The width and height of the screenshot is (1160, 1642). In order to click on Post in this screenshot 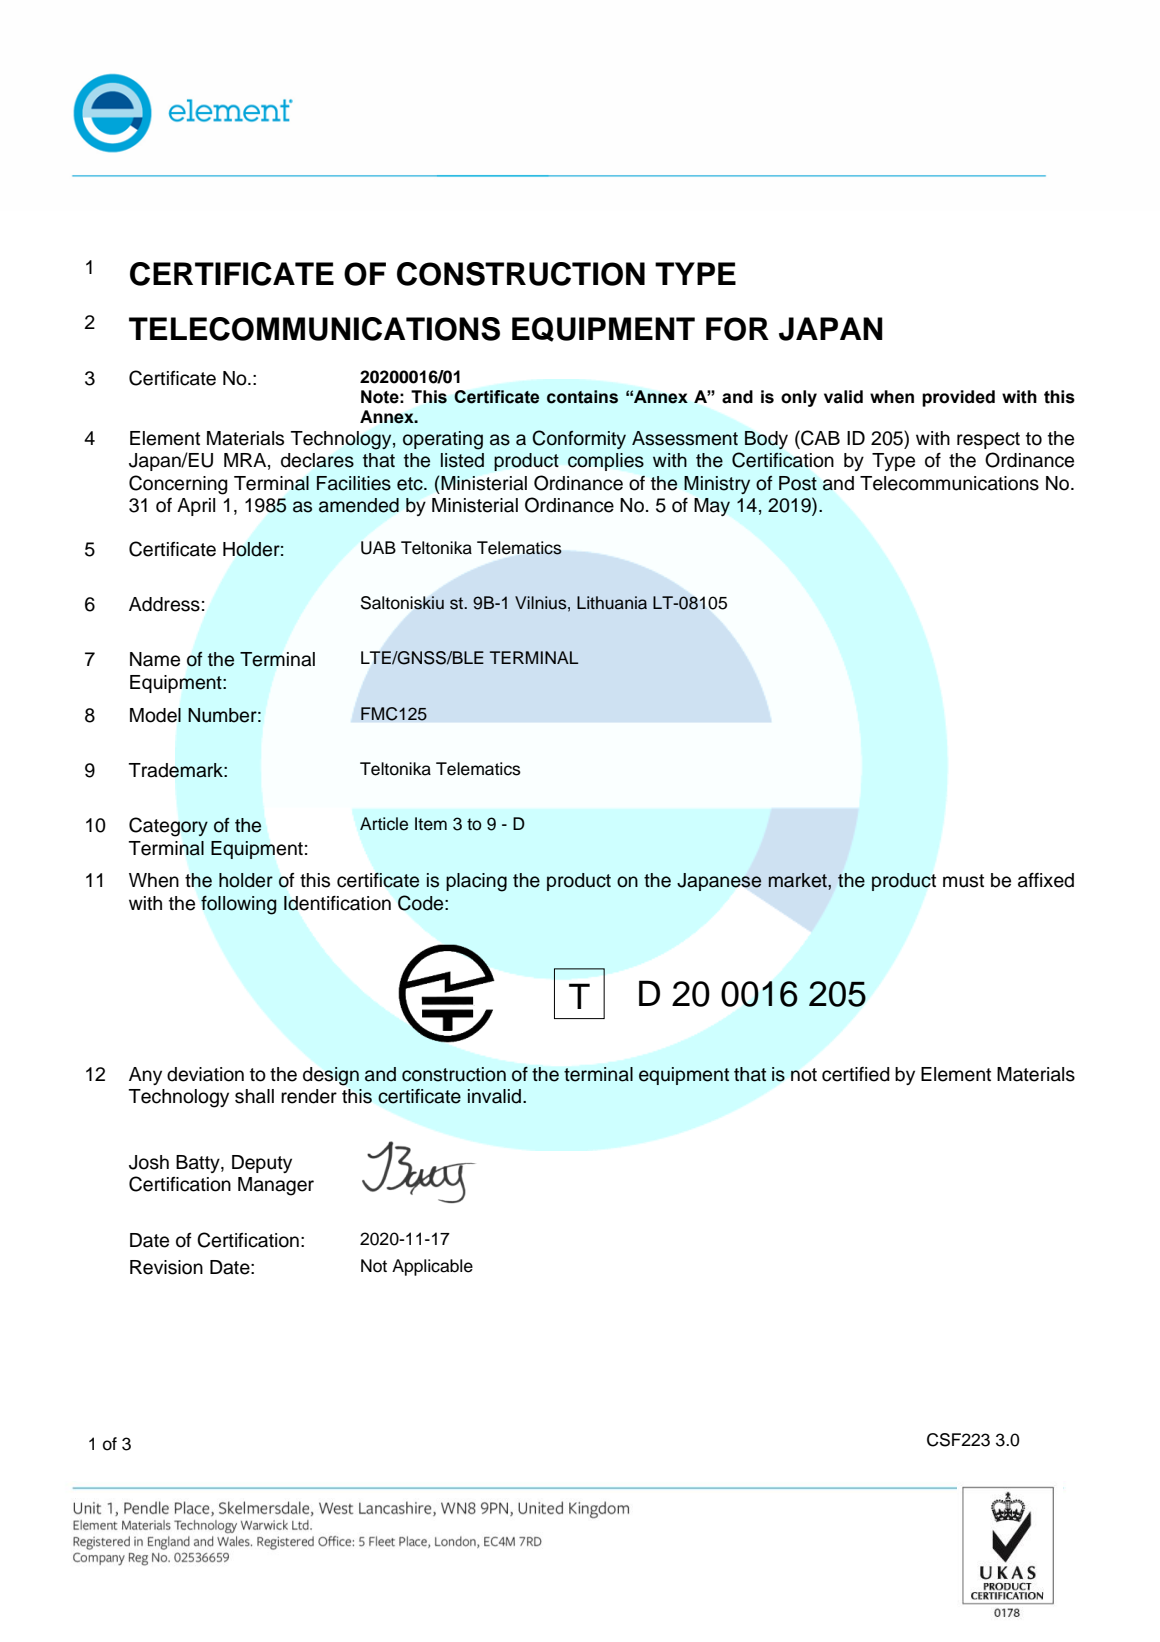, I will do `click(798, 483)`.
